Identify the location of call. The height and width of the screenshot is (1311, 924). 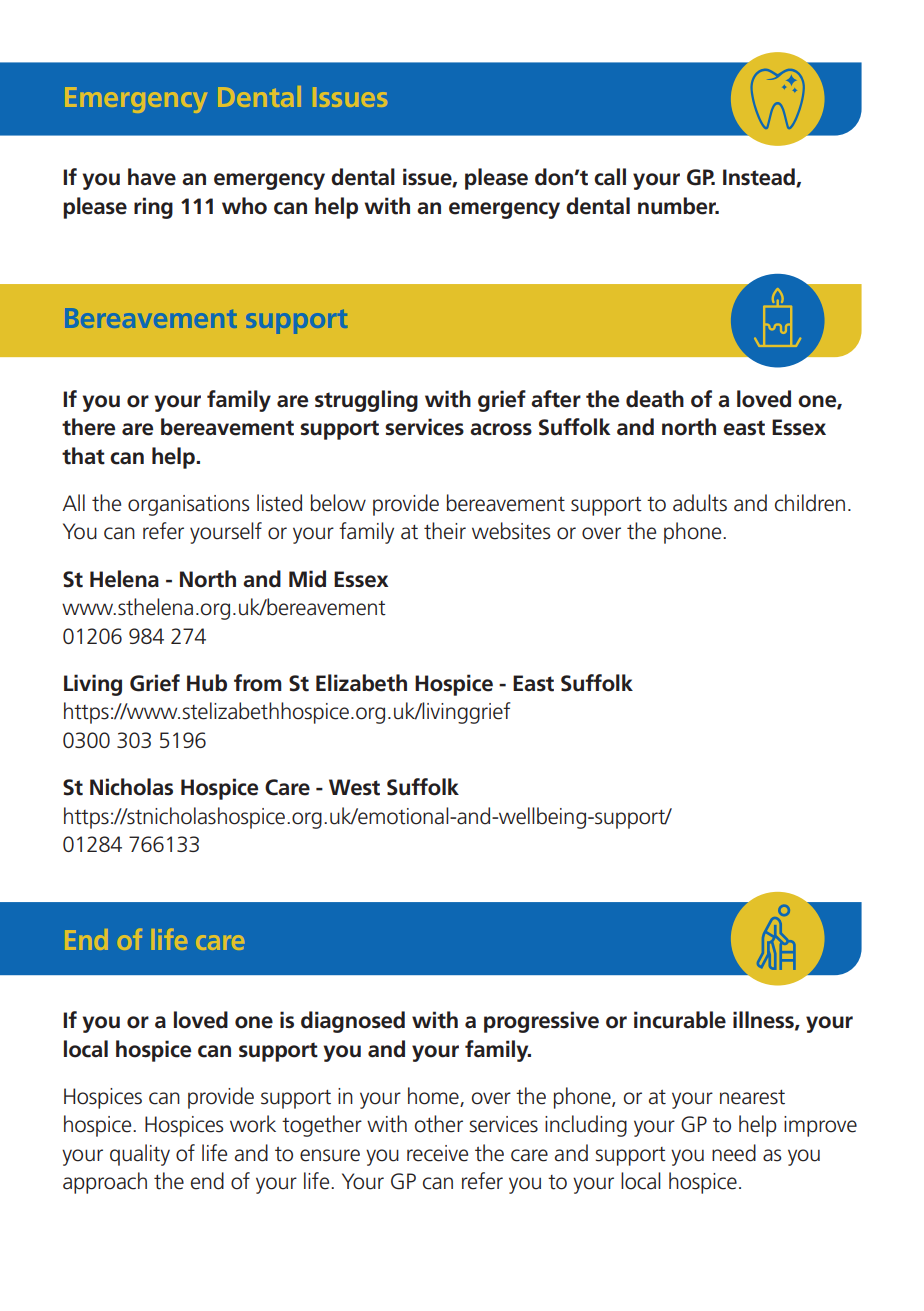
(610, 177).
